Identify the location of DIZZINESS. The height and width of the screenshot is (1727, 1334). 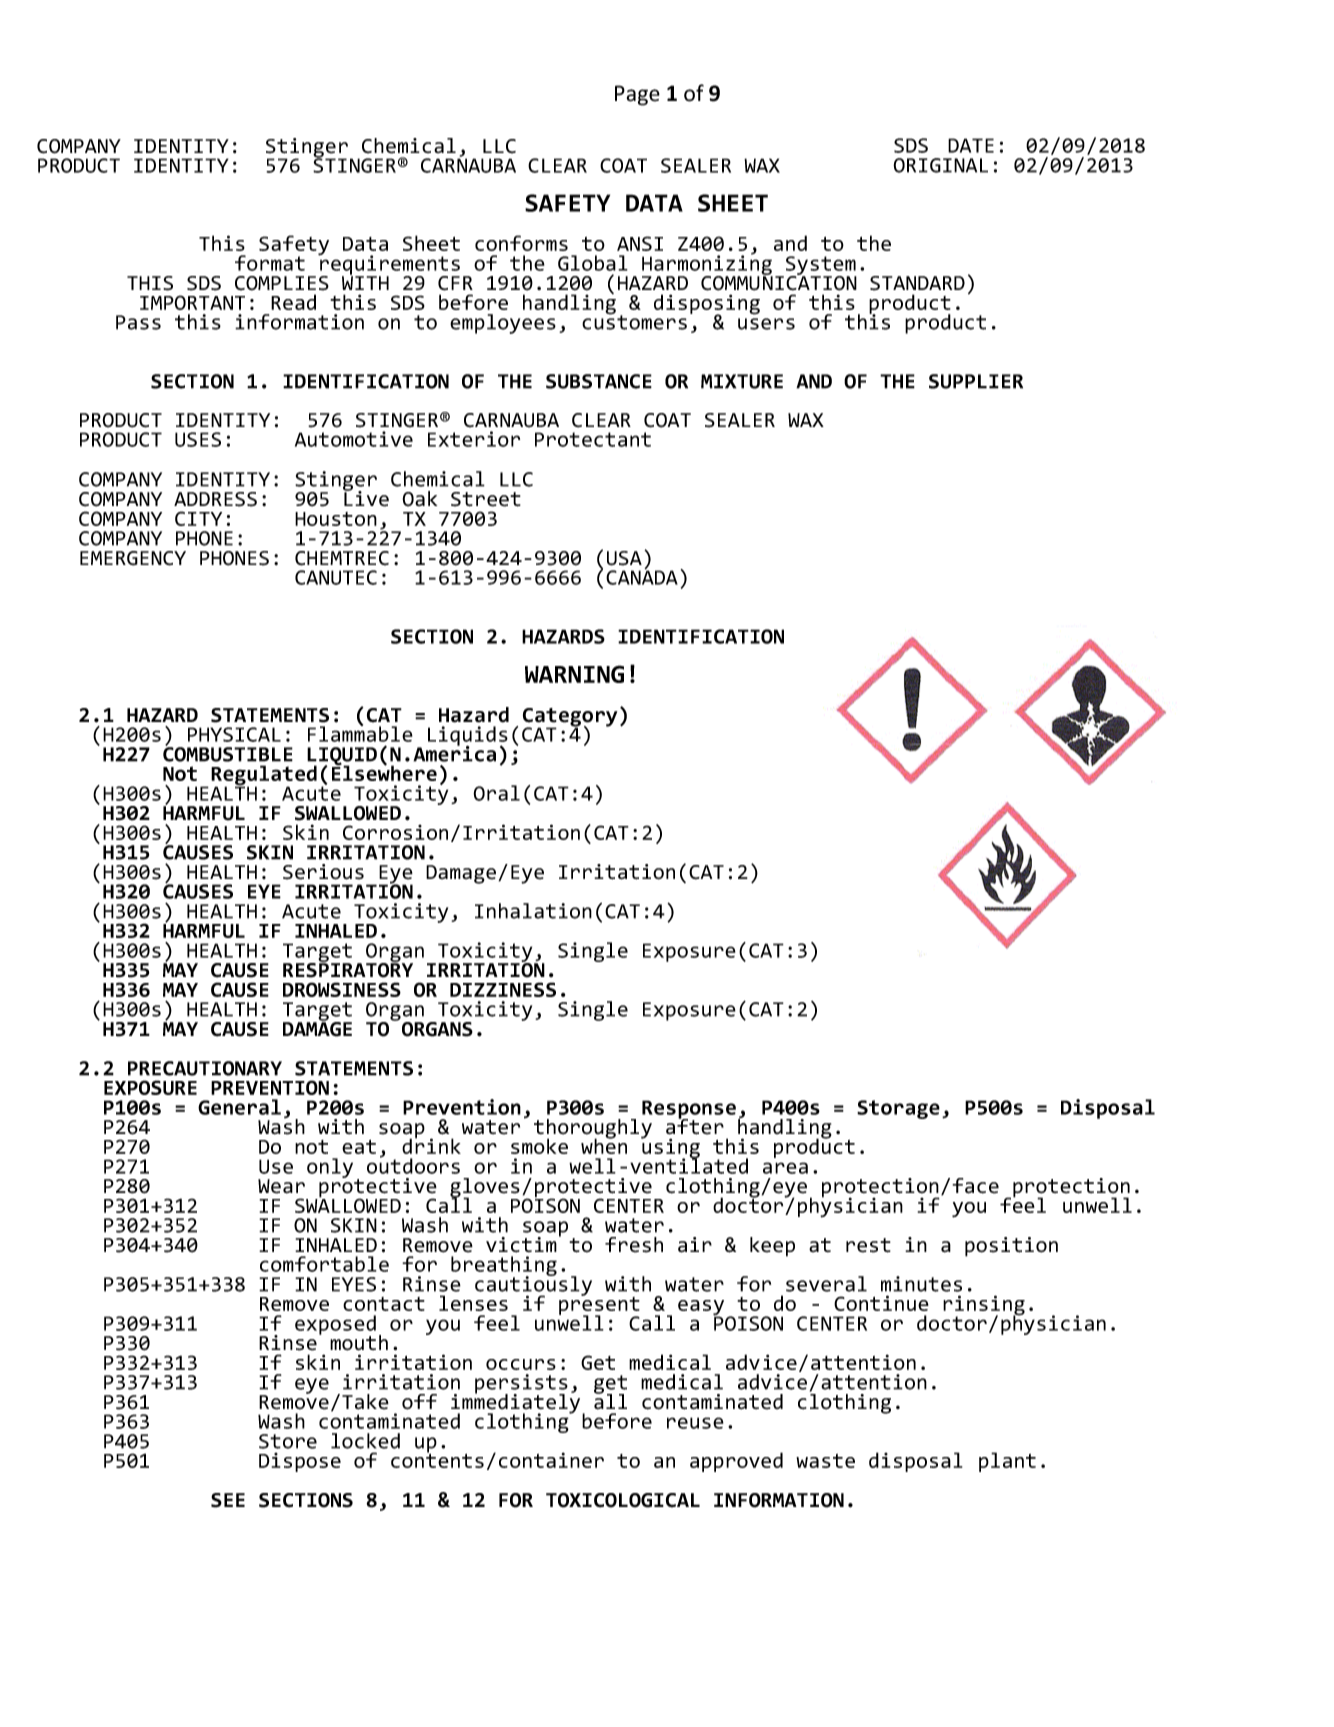
(503, 989).
